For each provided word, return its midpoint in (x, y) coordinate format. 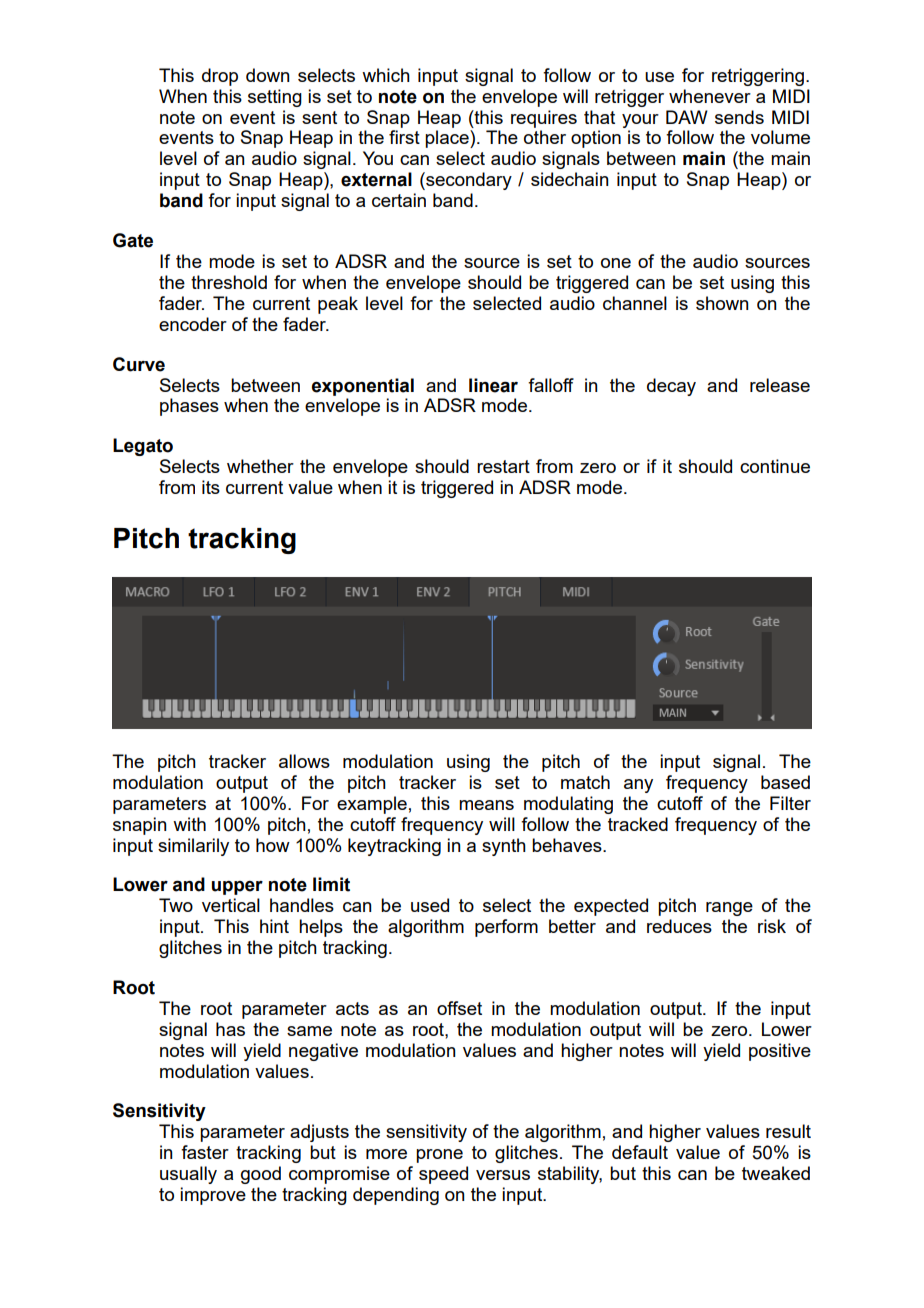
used (430, 905)
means (486, 805)
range (729, 909)
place (448, 139)
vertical (231, 905)
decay (671, 387)
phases (189, 407)
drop (220, 77)
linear (493, 385)
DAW (687, 117)
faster (205, 1152)
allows (304, 761)
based (785, 782)
